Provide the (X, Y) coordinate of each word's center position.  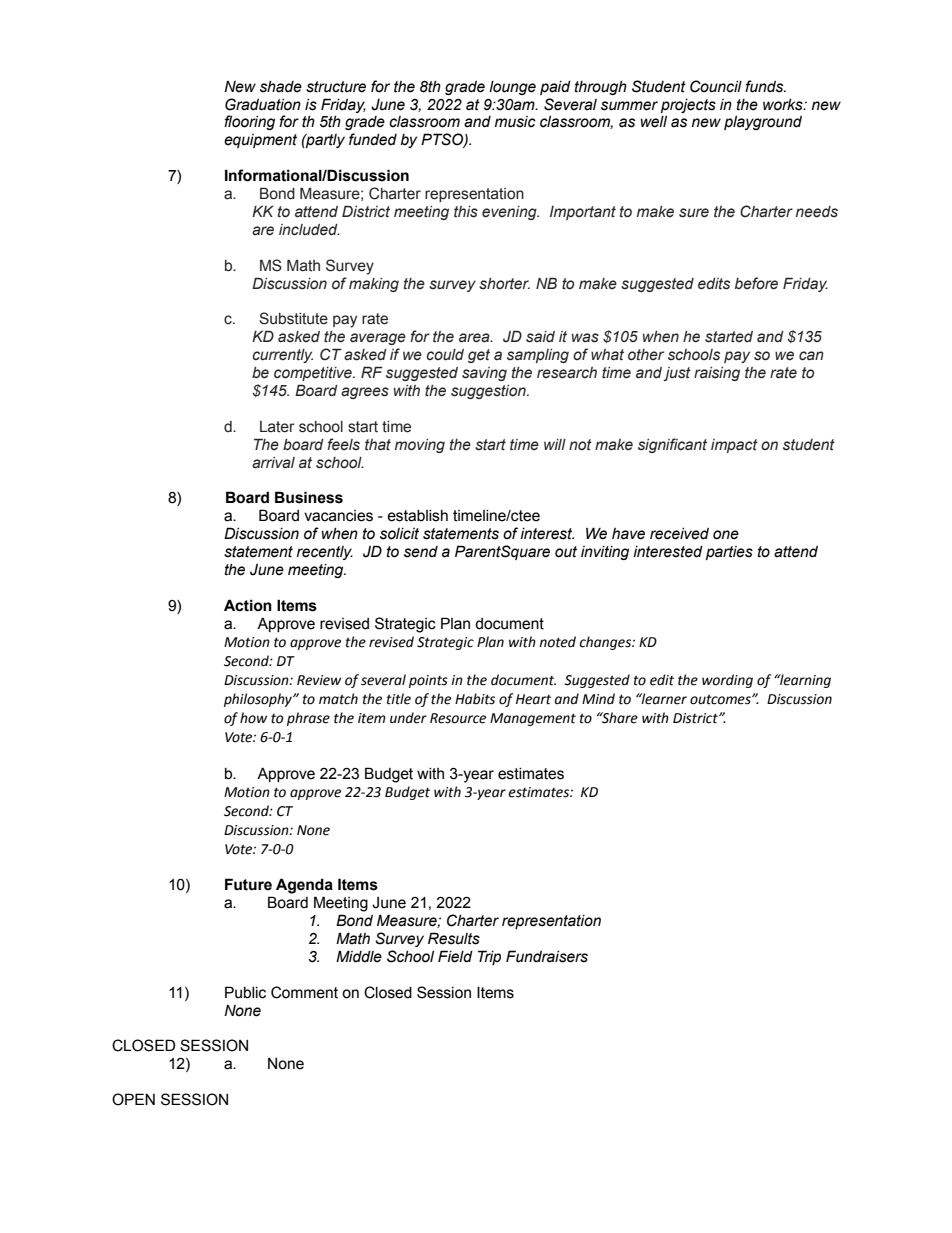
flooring (249, 122)
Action (248, 605)
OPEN (133, 1099)
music (515, 122)
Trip (489, 957)
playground (763, 123)
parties (729, 553)
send (421, 552)
